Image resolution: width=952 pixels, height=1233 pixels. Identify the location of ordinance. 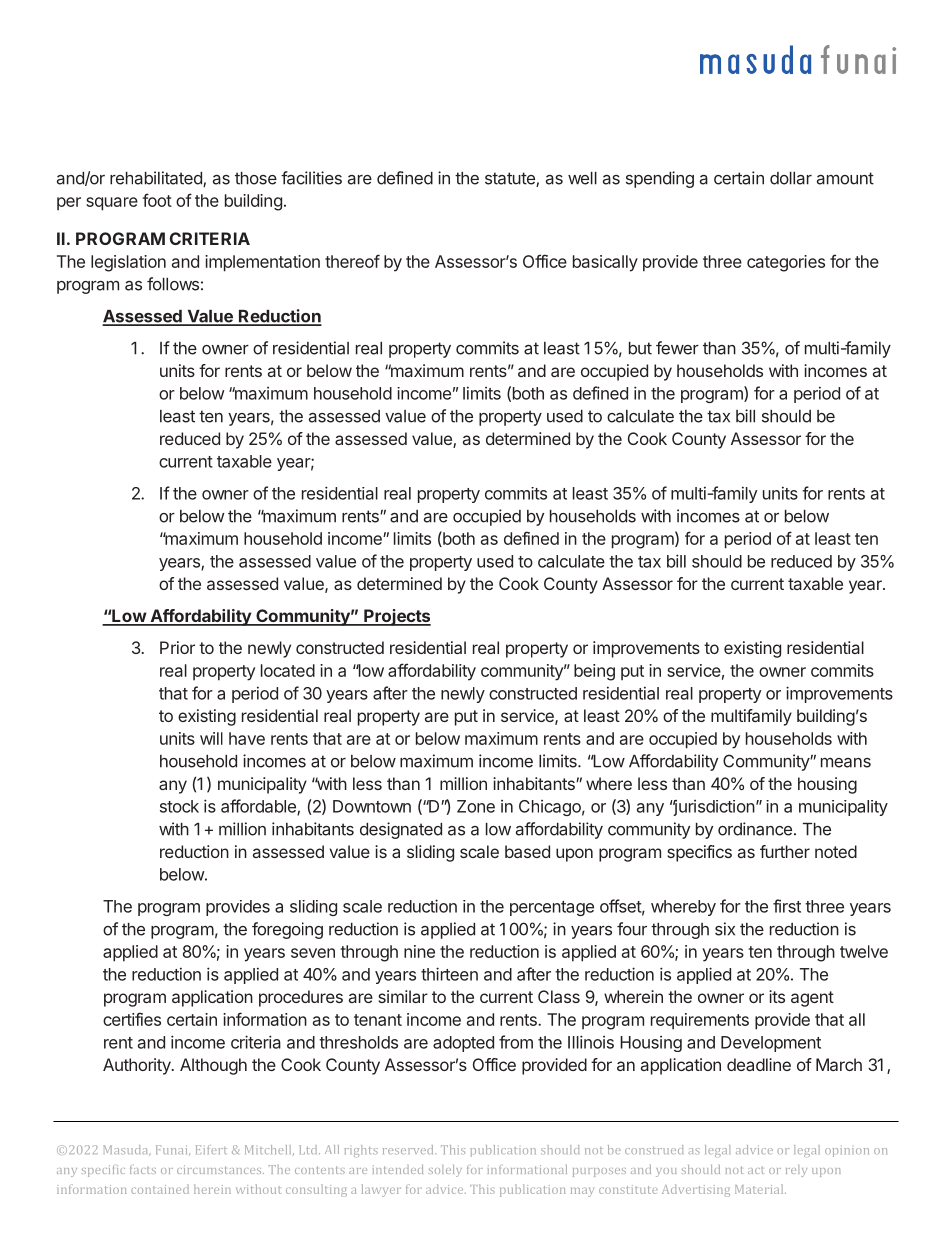
(755, 829).
